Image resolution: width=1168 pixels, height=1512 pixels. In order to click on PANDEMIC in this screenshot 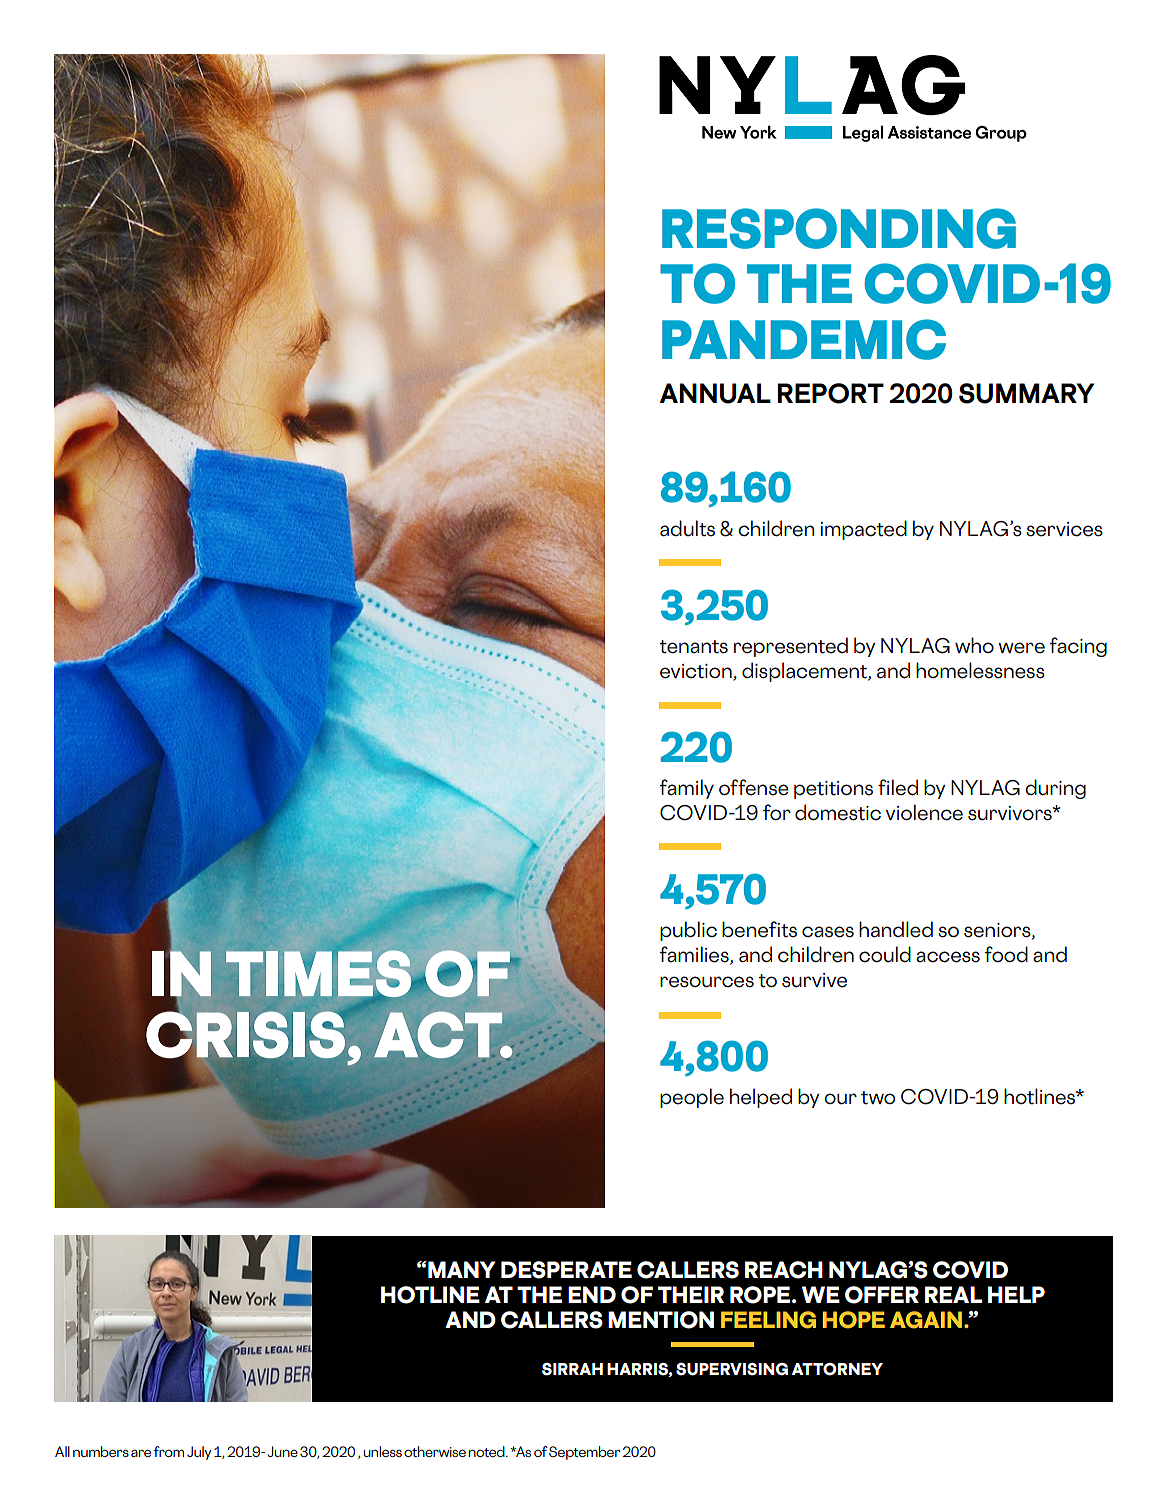, I will do `click(804, 339)`.
